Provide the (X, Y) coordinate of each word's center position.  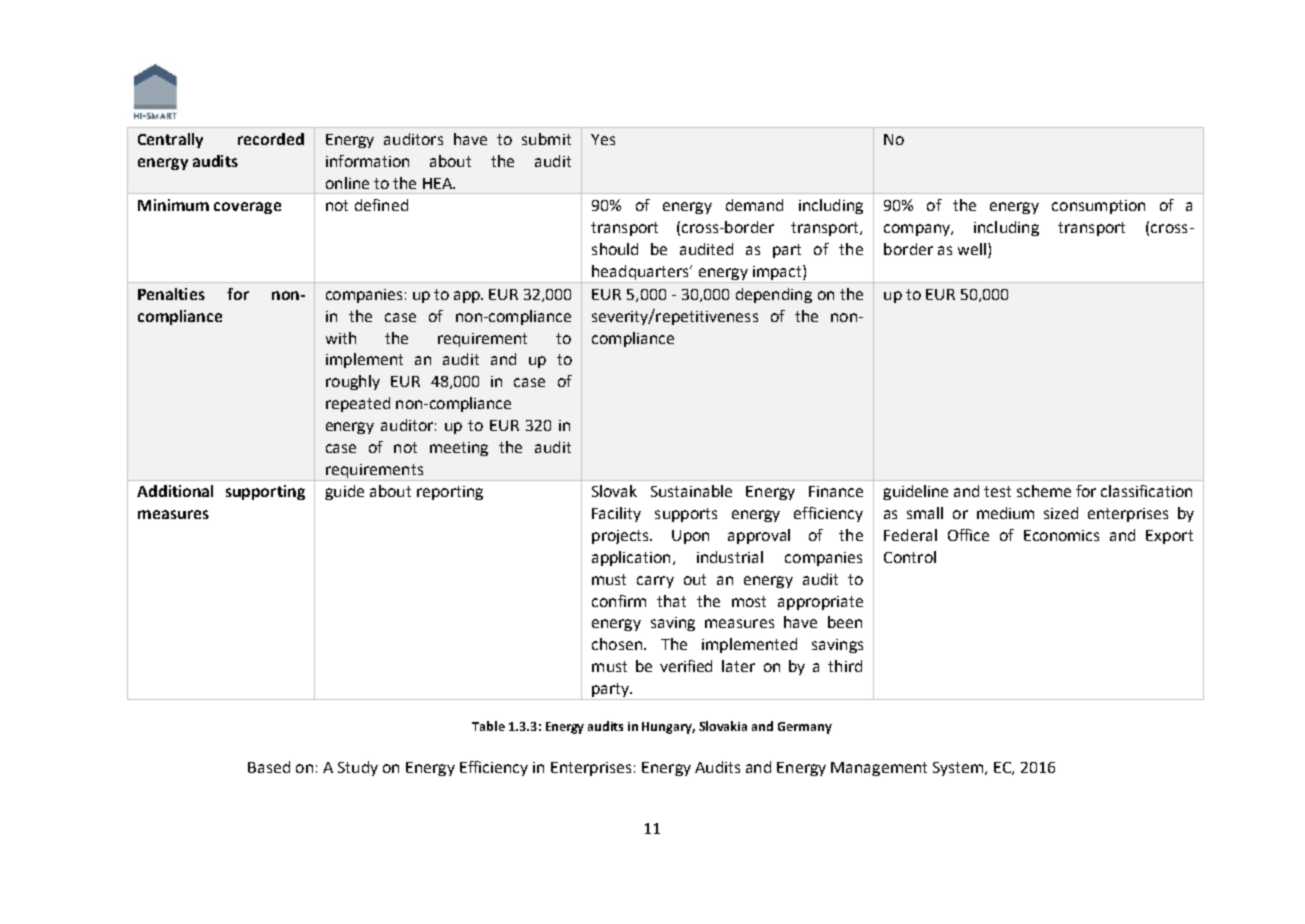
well (972, 249)
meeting (459, 449)
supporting (265, 492)
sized (1061, 513)
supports (686, 515)
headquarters (641, 272)
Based (269, 767)
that (671, 601)
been (845, 622)
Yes (603, 139)
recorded (271, 139)
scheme (1044, 491)
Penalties (171, 294)
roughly (353, 382)
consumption (1098, 207)
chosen (617, 644)
